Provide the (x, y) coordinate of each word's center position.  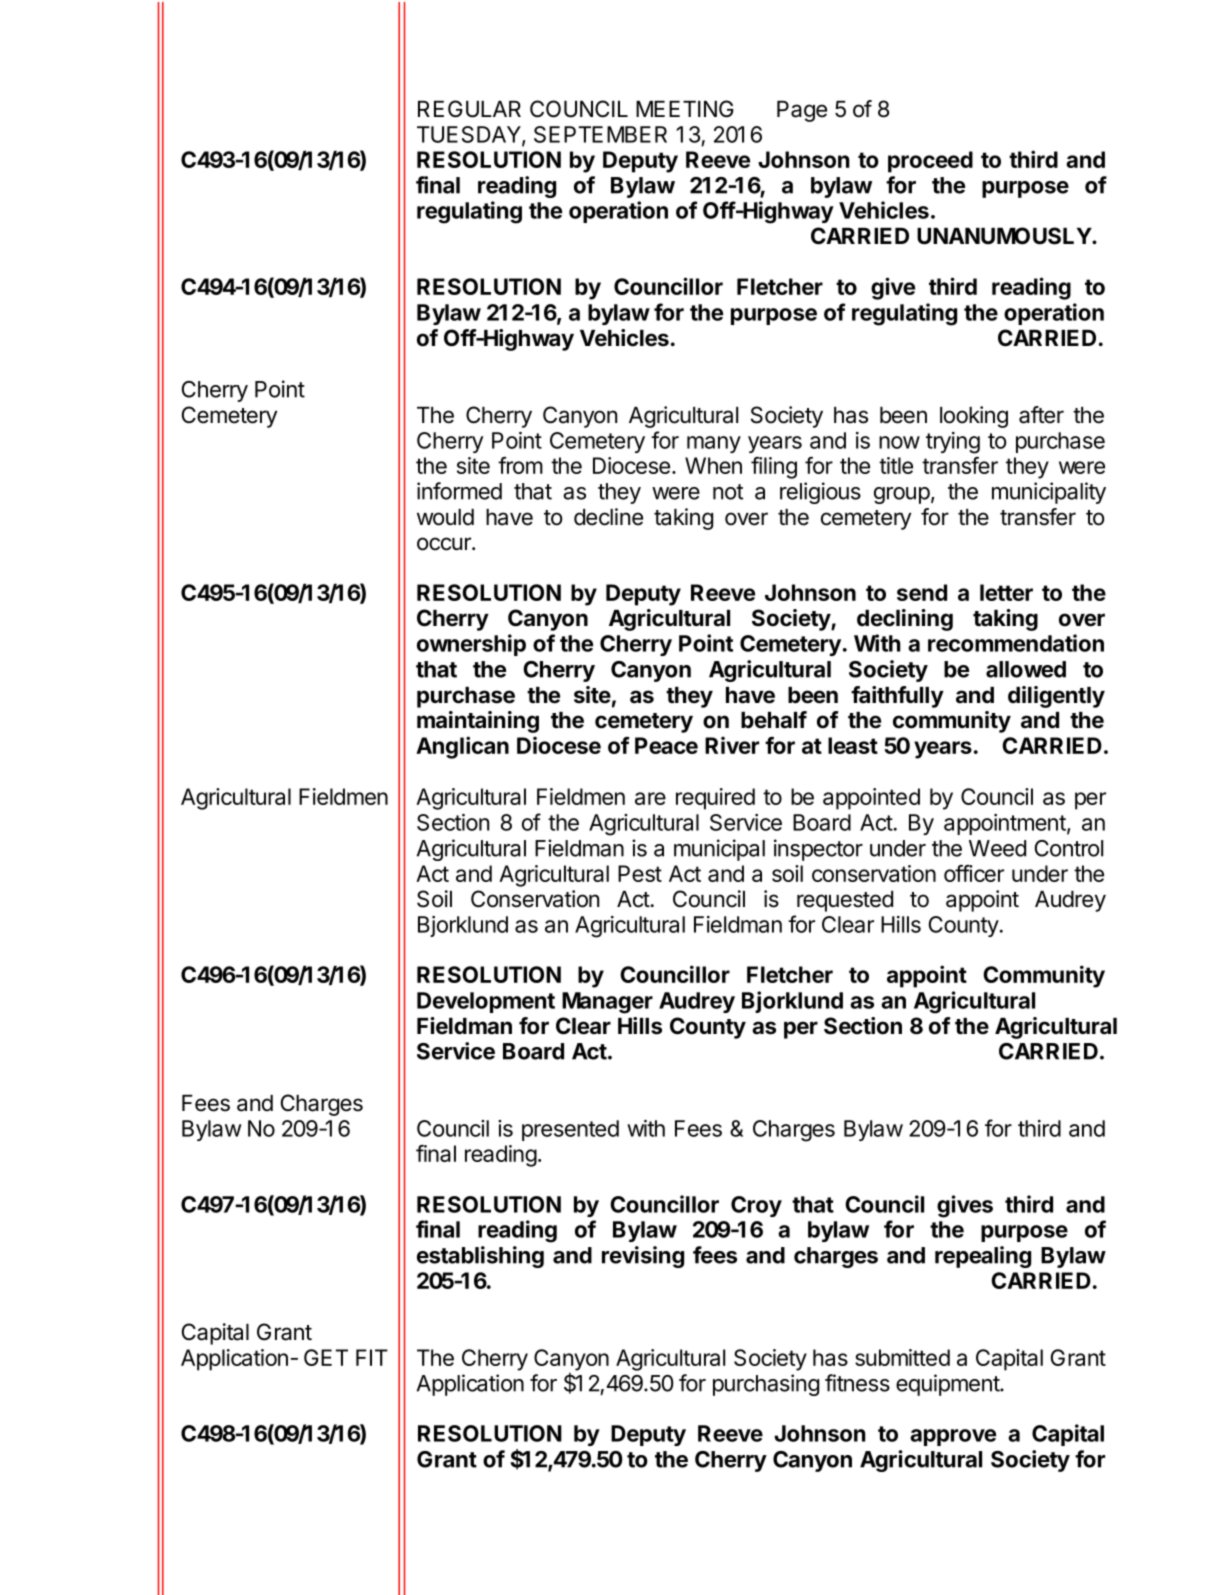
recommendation (1016, 643)
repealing (983, 1257)
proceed (930, 162)
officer (974, 873)
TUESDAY (470, 135)
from (520, 465)
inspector (818, 850)
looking (974, 417)
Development (486, 1002)
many (714, 444)
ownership (471, 645)
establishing (480, 1257)
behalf (774, 720)
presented (570, 1130)
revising (643, 1257)
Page (802, 111)
